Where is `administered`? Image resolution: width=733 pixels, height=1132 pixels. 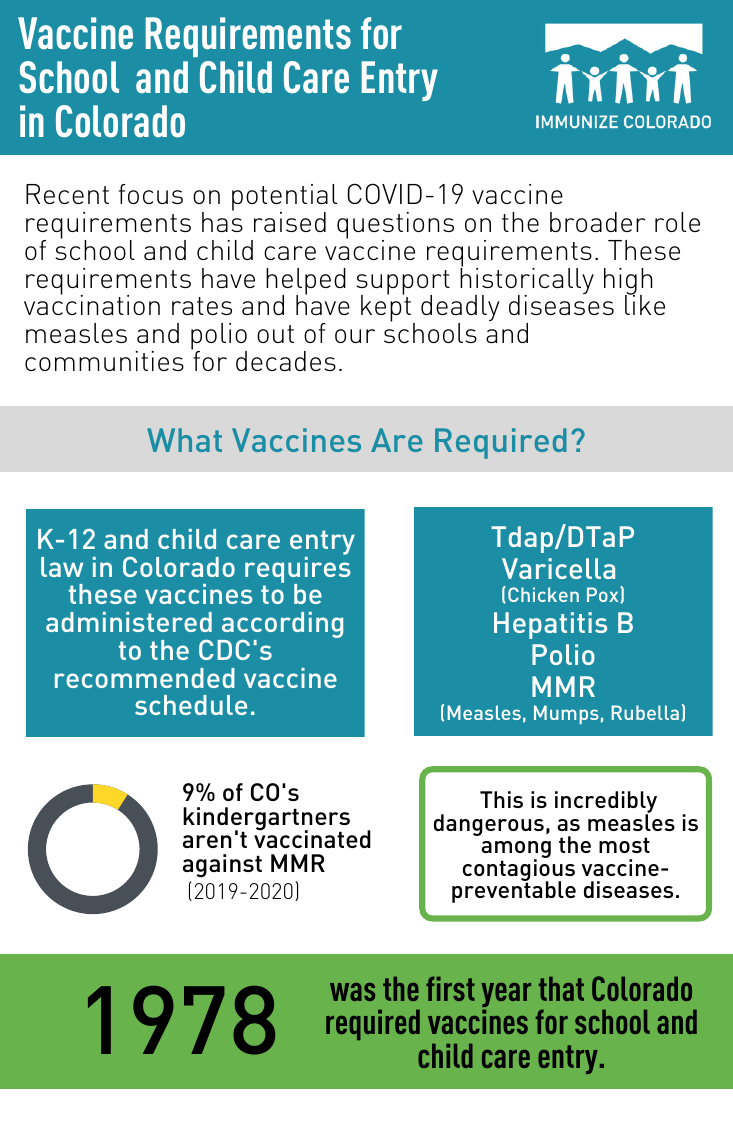
administered is located at coordinates (129, 622).
